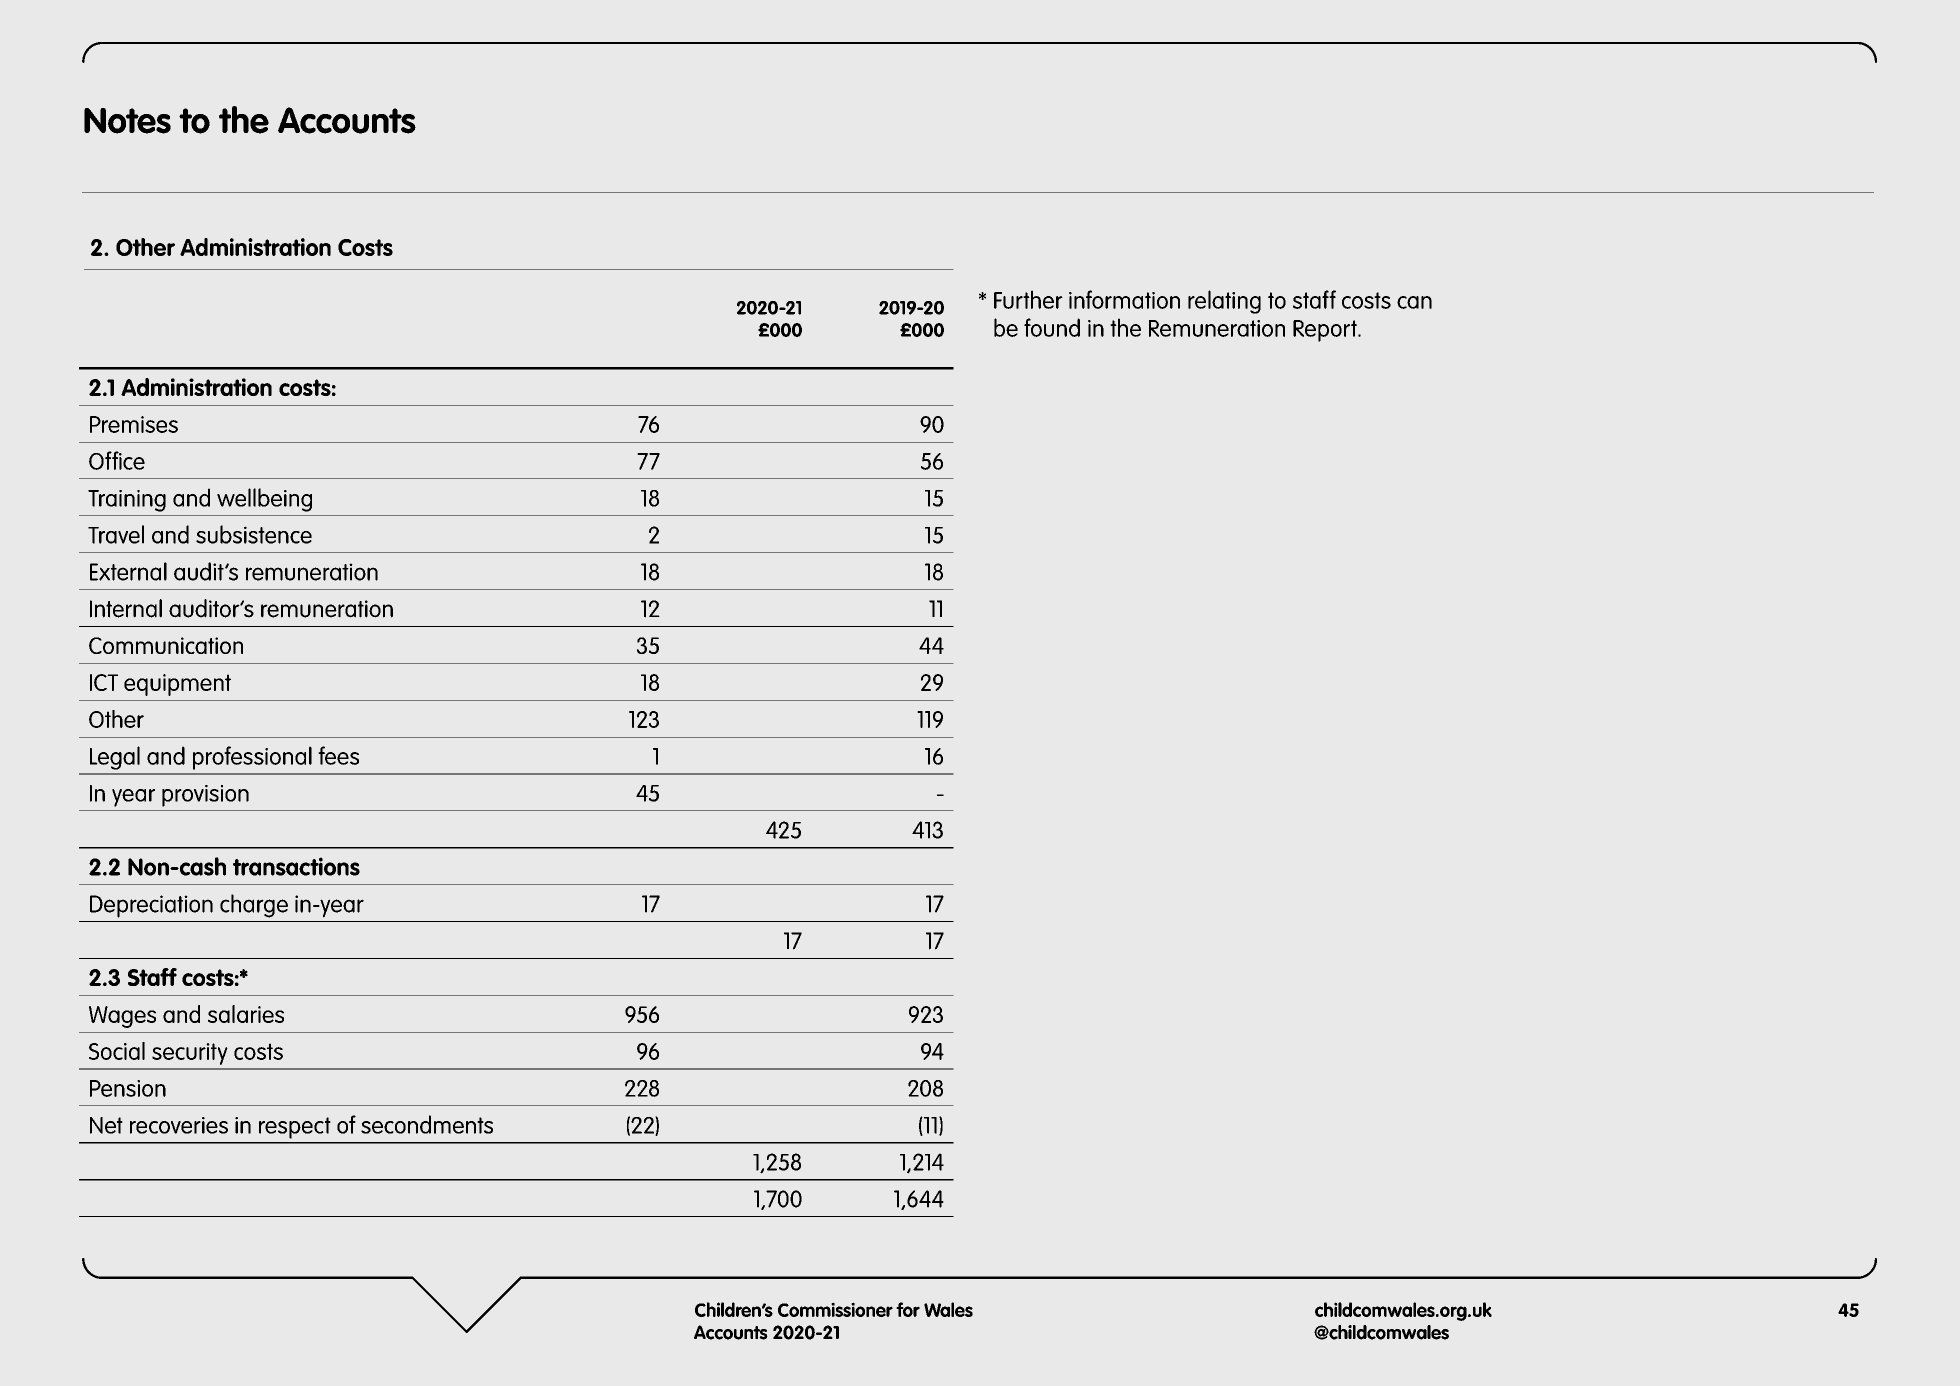 This screenshot has height=1386, width=1960. Describe the element at coordinates (338, 755) in the screenshot. I see `fees` at that location.
